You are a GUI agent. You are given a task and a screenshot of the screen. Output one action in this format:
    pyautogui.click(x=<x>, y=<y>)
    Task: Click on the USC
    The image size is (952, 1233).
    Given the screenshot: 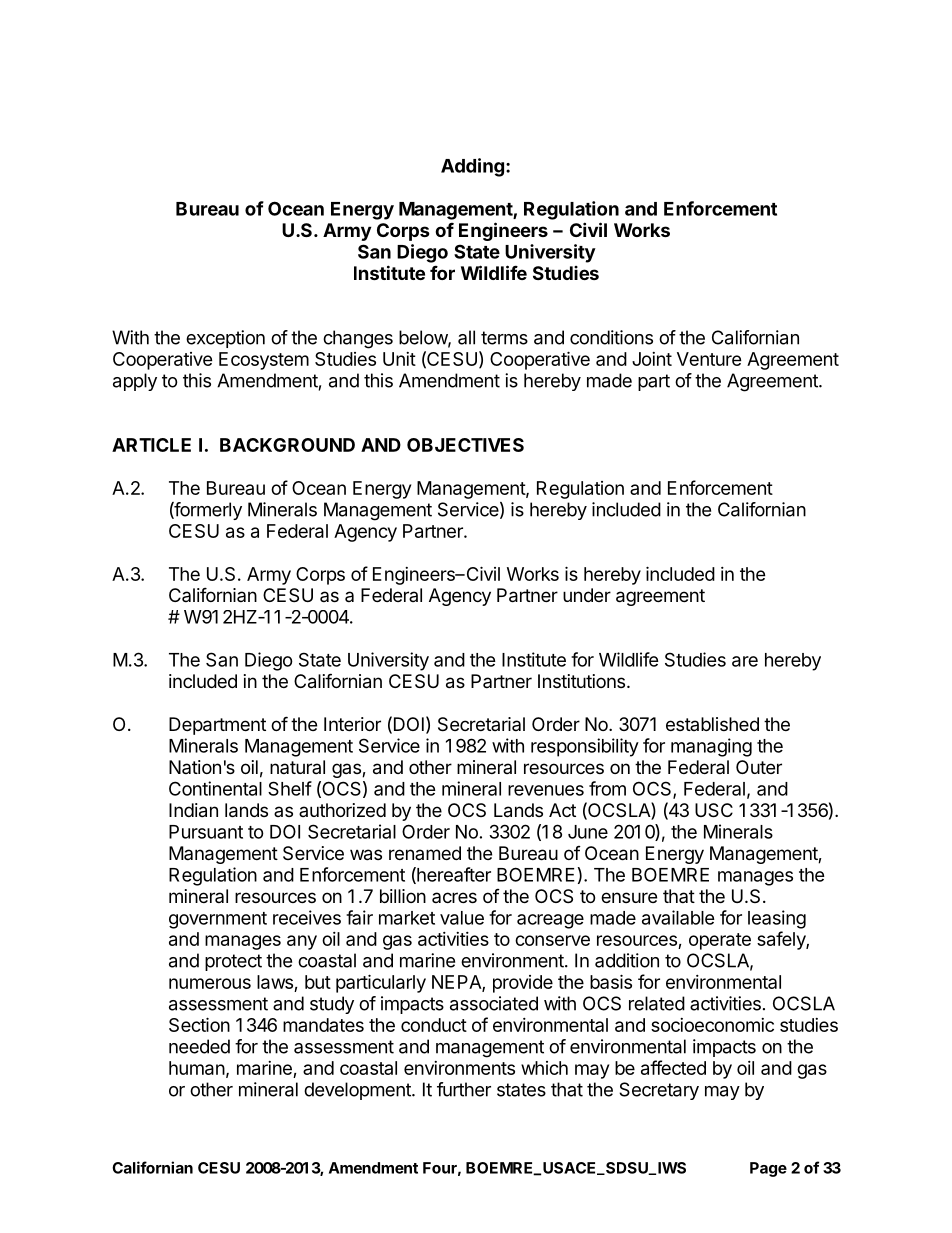 What is the action you would take?
    pyautogui.click(x=714, y=810)
